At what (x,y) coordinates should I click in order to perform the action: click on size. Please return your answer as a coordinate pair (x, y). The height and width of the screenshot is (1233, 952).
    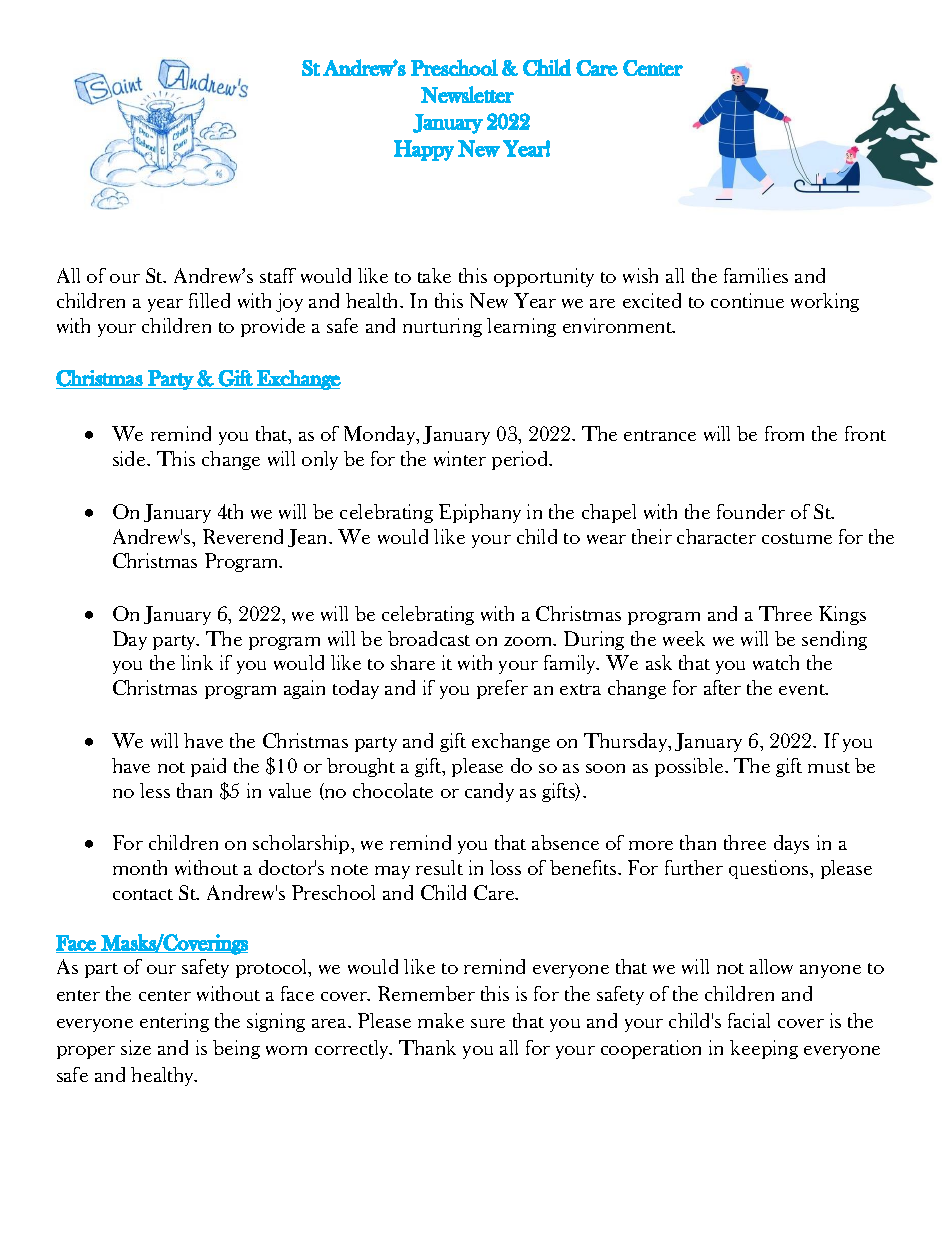
    Looking at the image, I should click on (136, 1047).
